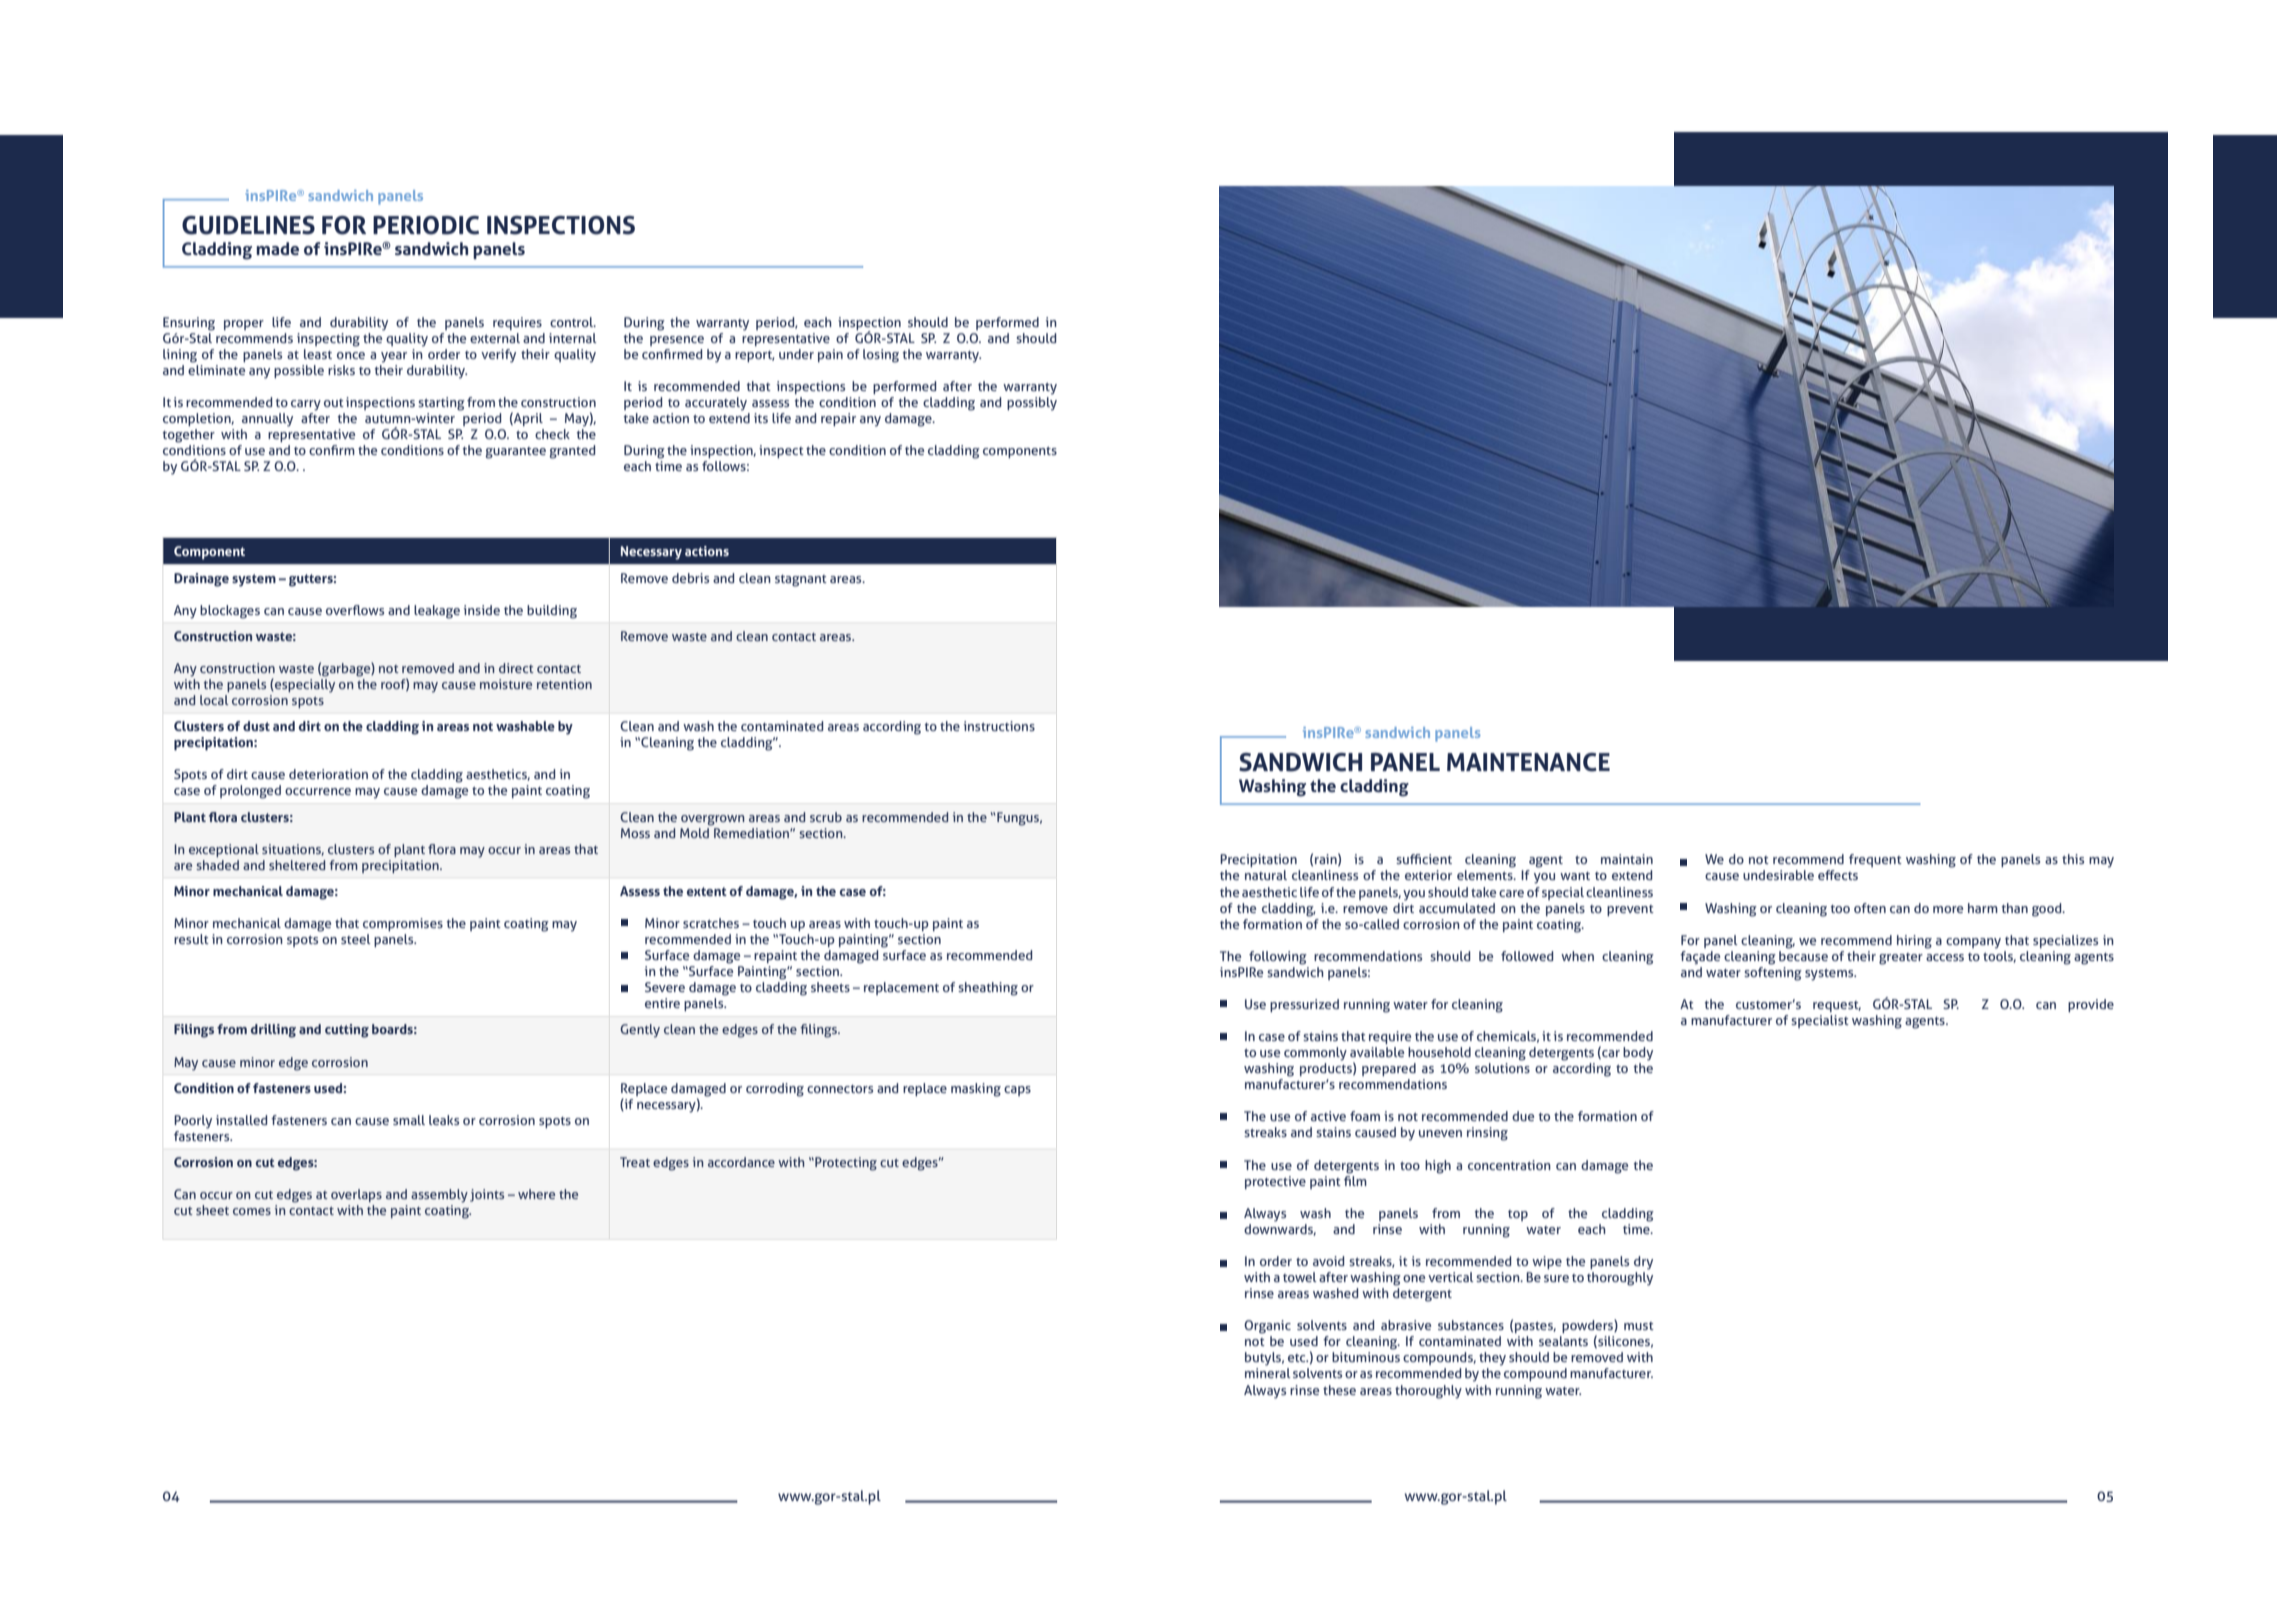 The image size is (2277, 1610). What do you see at coordinates (1901, 959) in the page?
I see `greater` at bounding box center [1901, 959].
